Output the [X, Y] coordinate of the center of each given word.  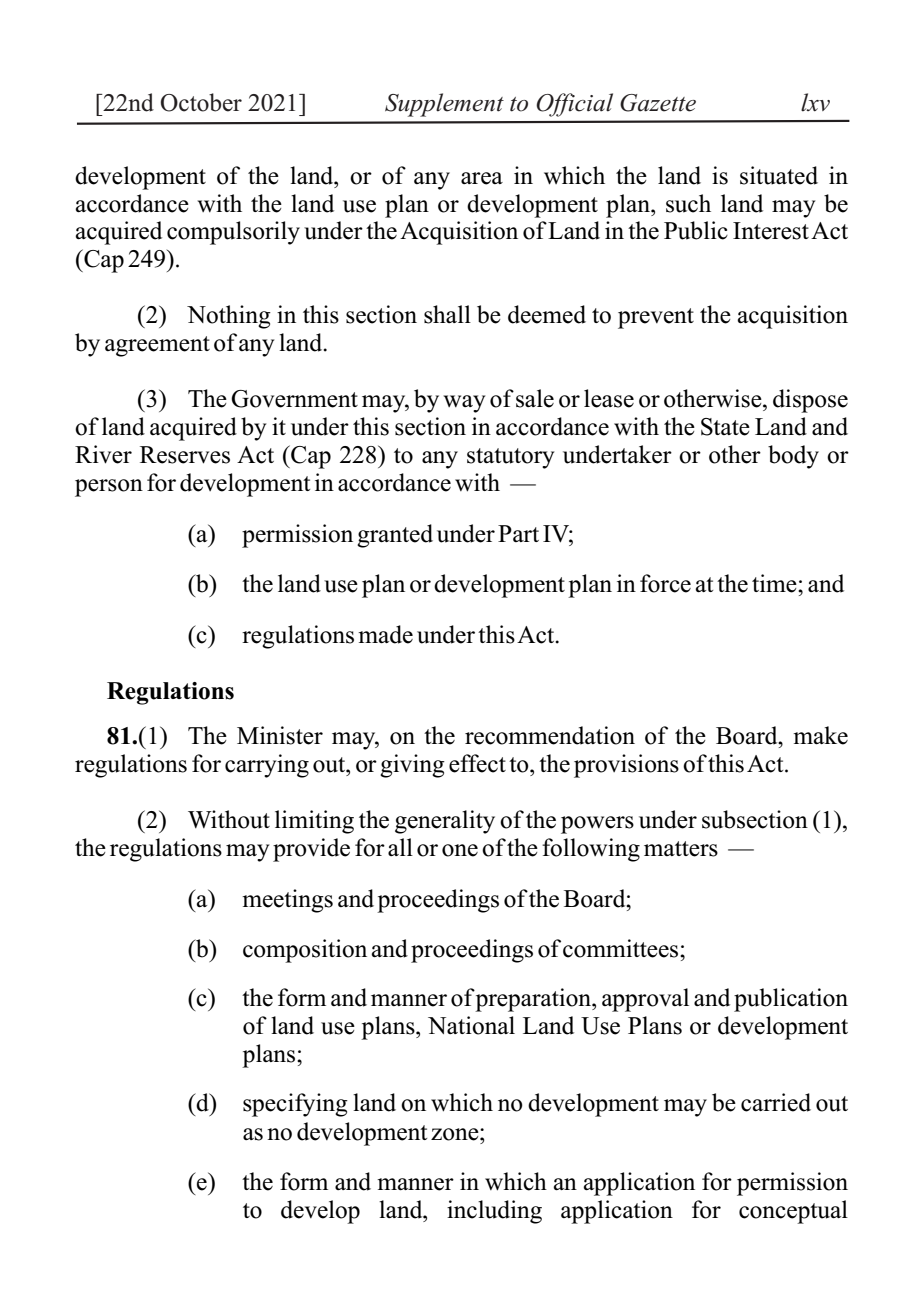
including [494, 1212]
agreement [157, 346]
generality [445, 822]
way [464, 404]
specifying [295, 1105]
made [385, 634]
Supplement [444, 105]
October [201, 102]
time [775, 583]
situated [779, 175]
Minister [280, 735]
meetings [287, 901]
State [725, 427]
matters [681, 849]
